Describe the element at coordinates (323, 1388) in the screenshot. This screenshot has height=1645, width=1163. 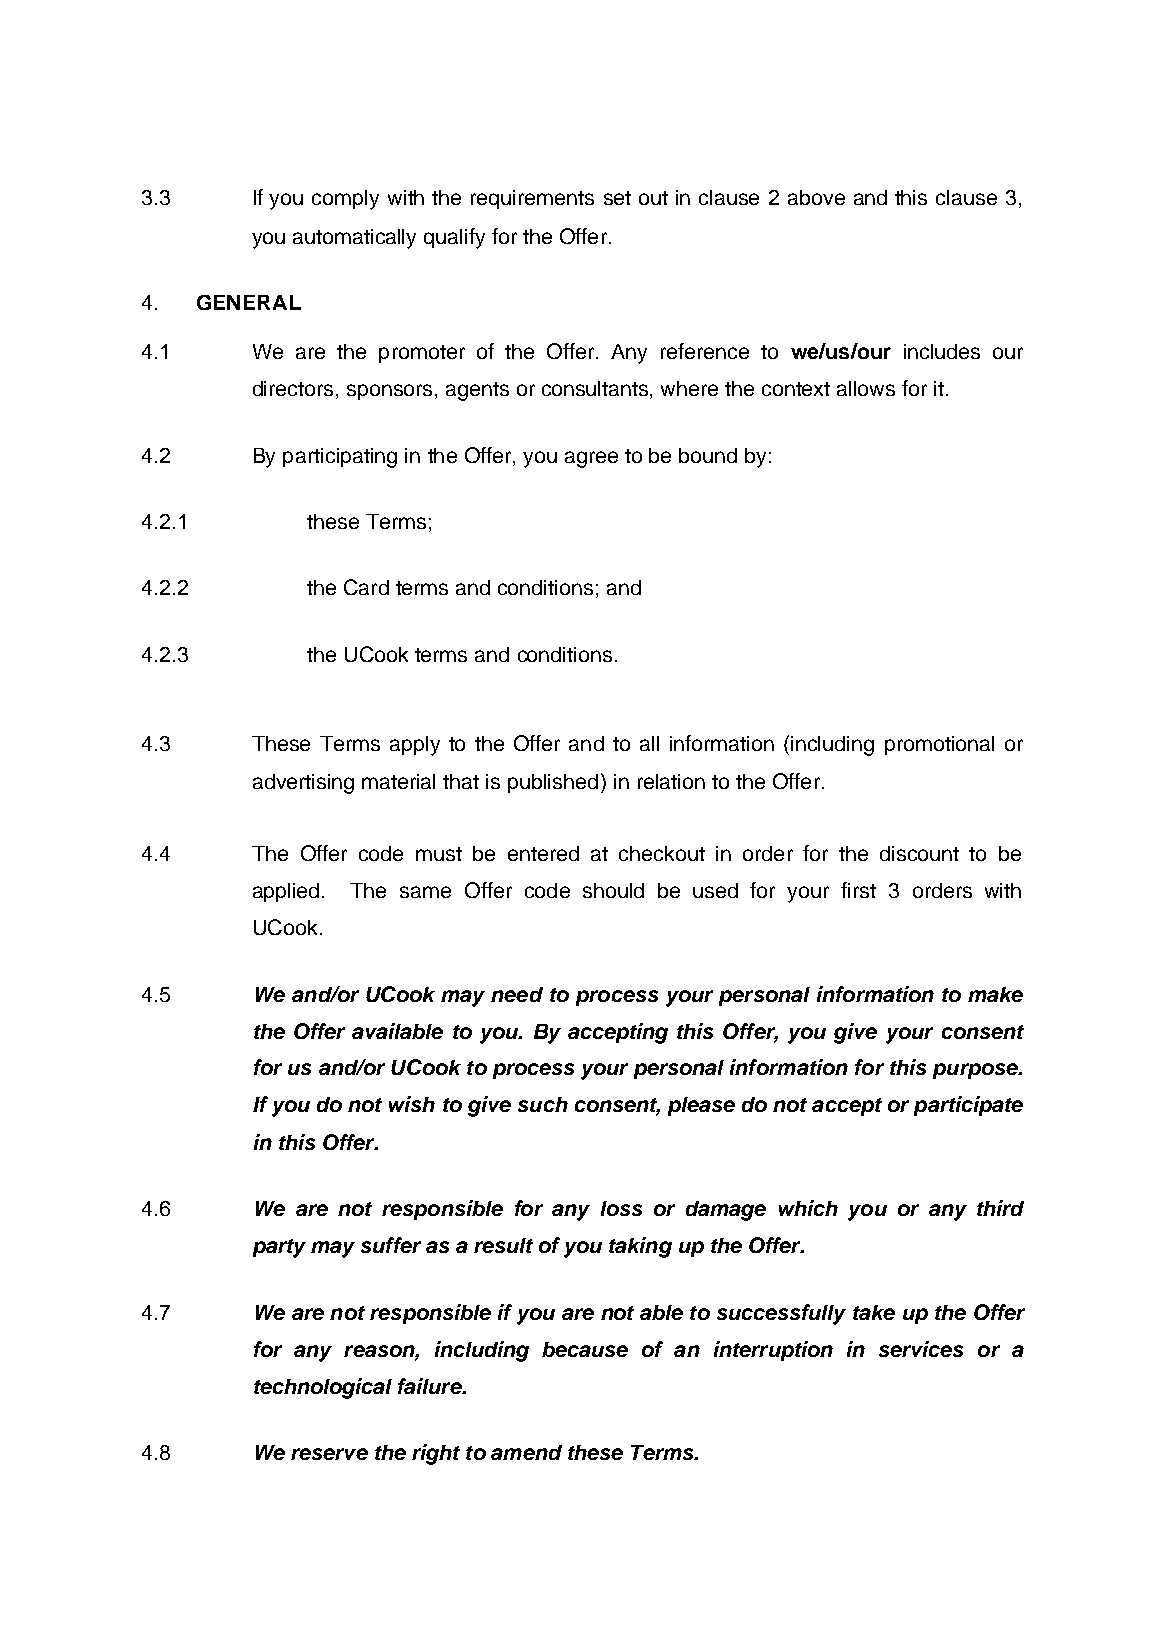
I see `technological` at that location.
